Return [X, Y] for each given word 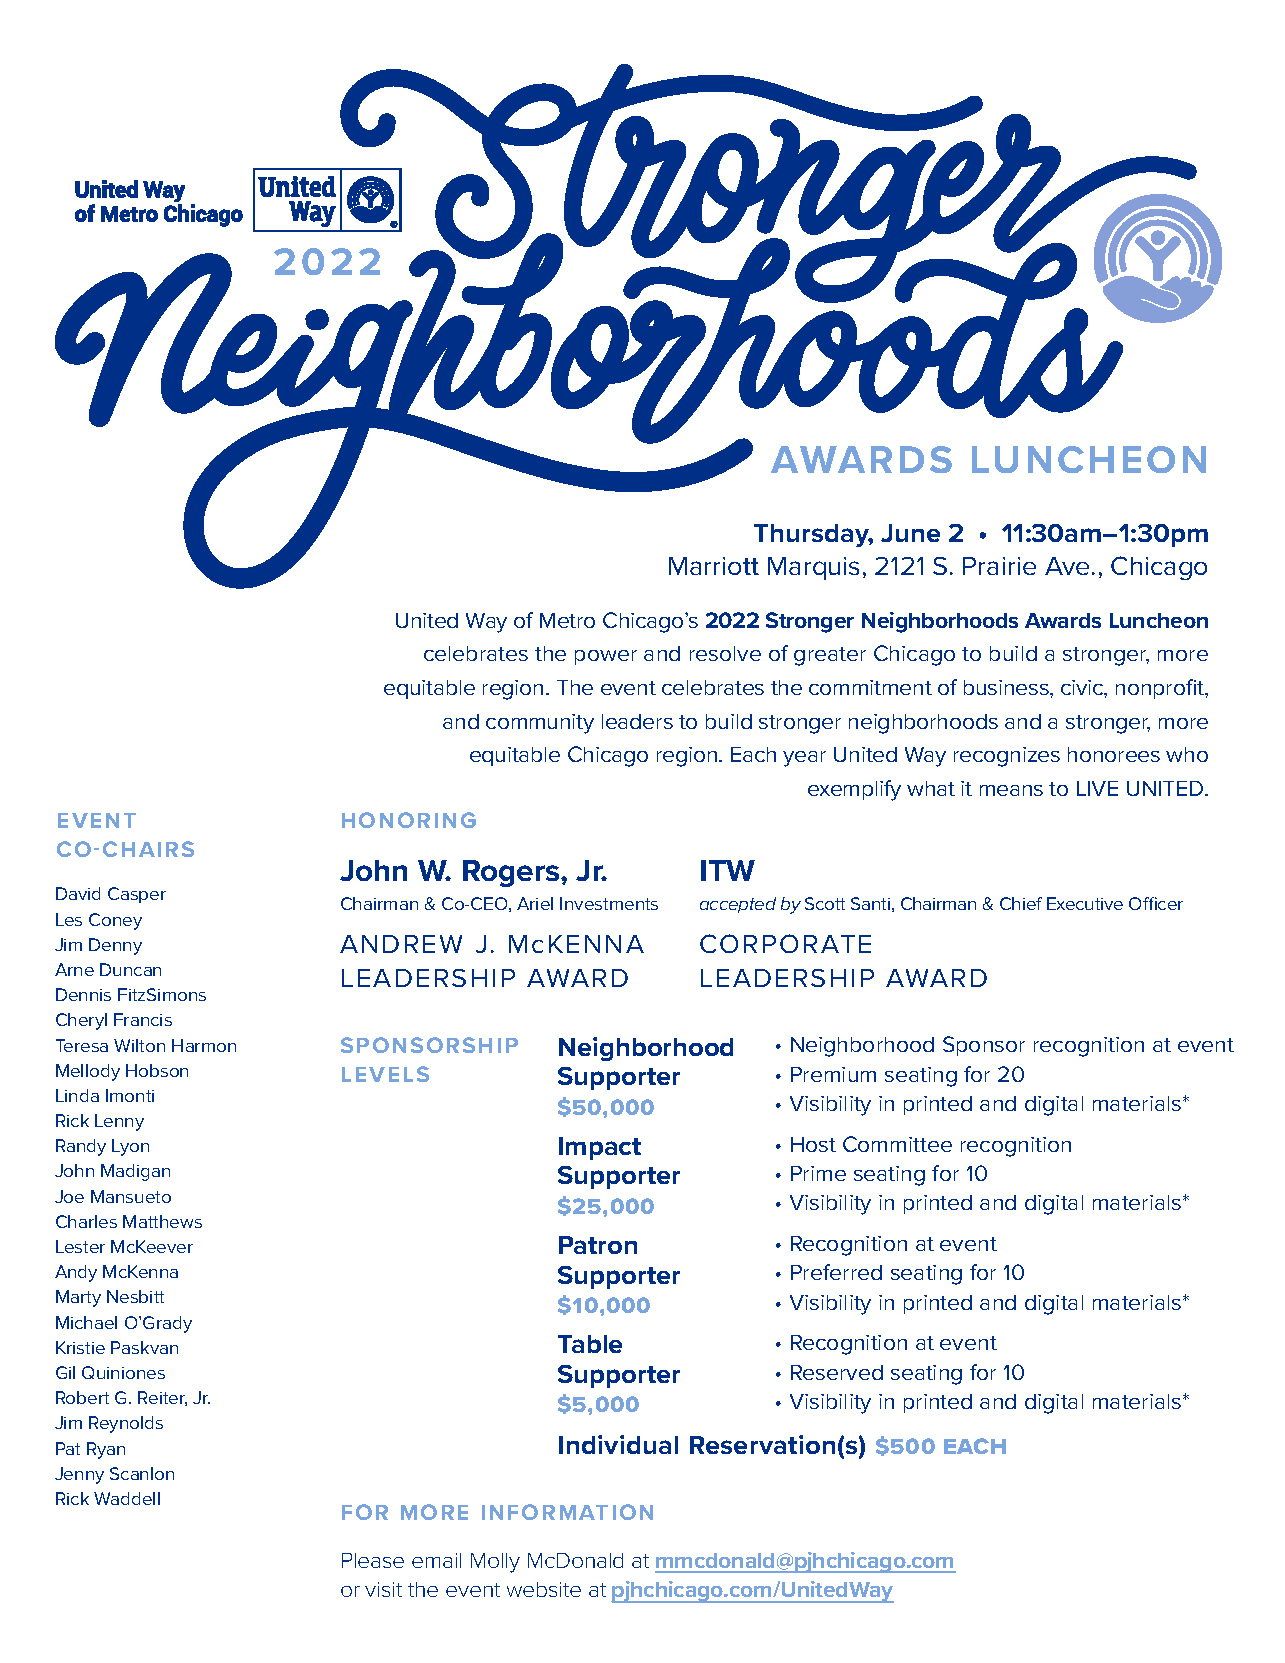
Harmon [204, 1045]
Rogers [512, 873]
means [1011, 790]
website [544, 1589]
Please [373, 1560]
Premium [833, 1074]
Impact [600, 1148]
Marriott [714, 566]
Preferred [836, 1272]
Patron [598, 1245]
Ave [1067, 566]
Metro [567, 620]
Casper [137, 895]
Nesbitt [135, 1296]
